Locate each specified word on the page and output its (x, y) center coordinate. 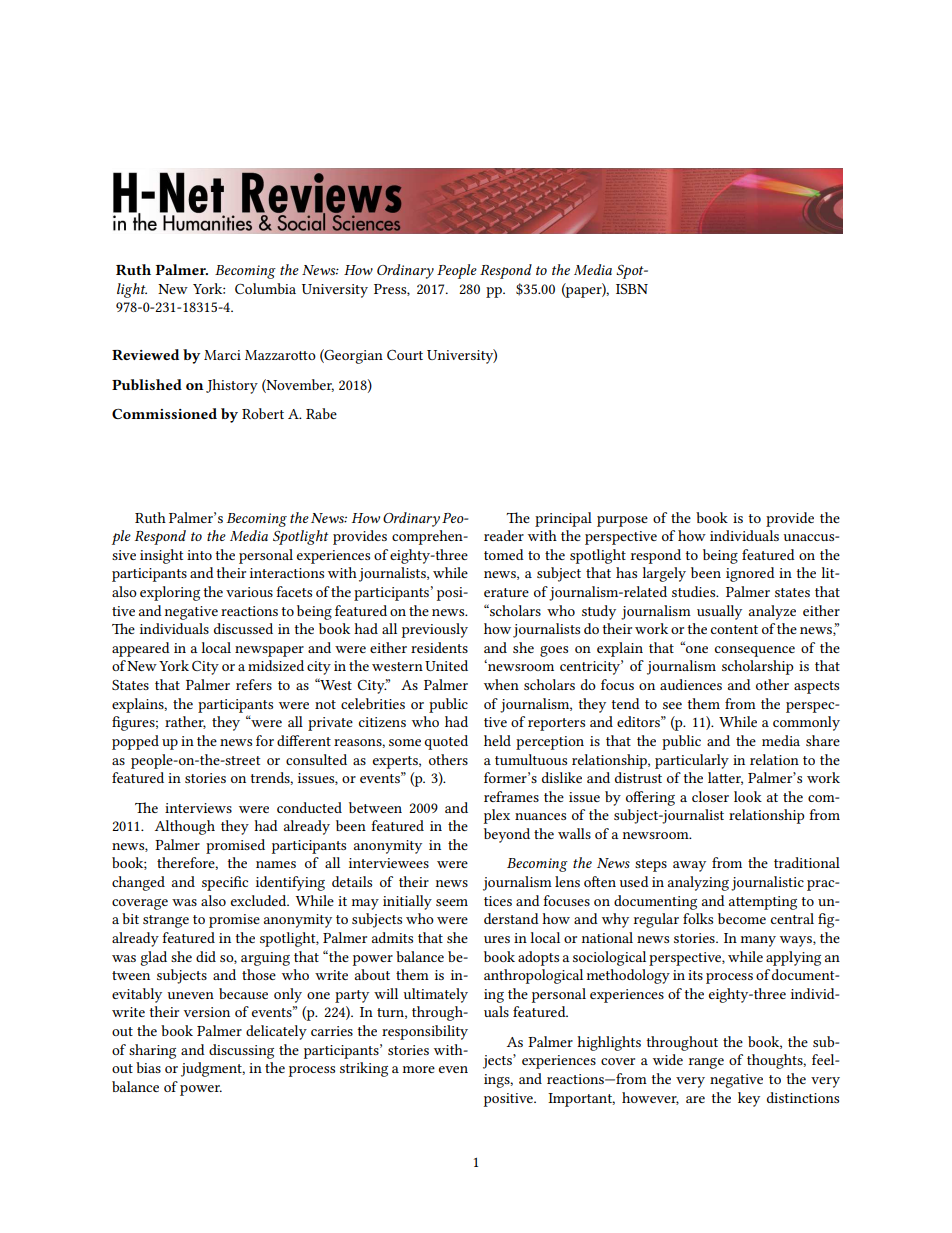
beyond (507, 835)
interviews (198, 808)
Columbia (265, 288)
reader (504, 535)
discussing (241, 1051)
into (199, 555)
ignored (750, 574)
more (419, 1069)
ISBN (632, 288)
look (748, 796)
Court (405, 354)
